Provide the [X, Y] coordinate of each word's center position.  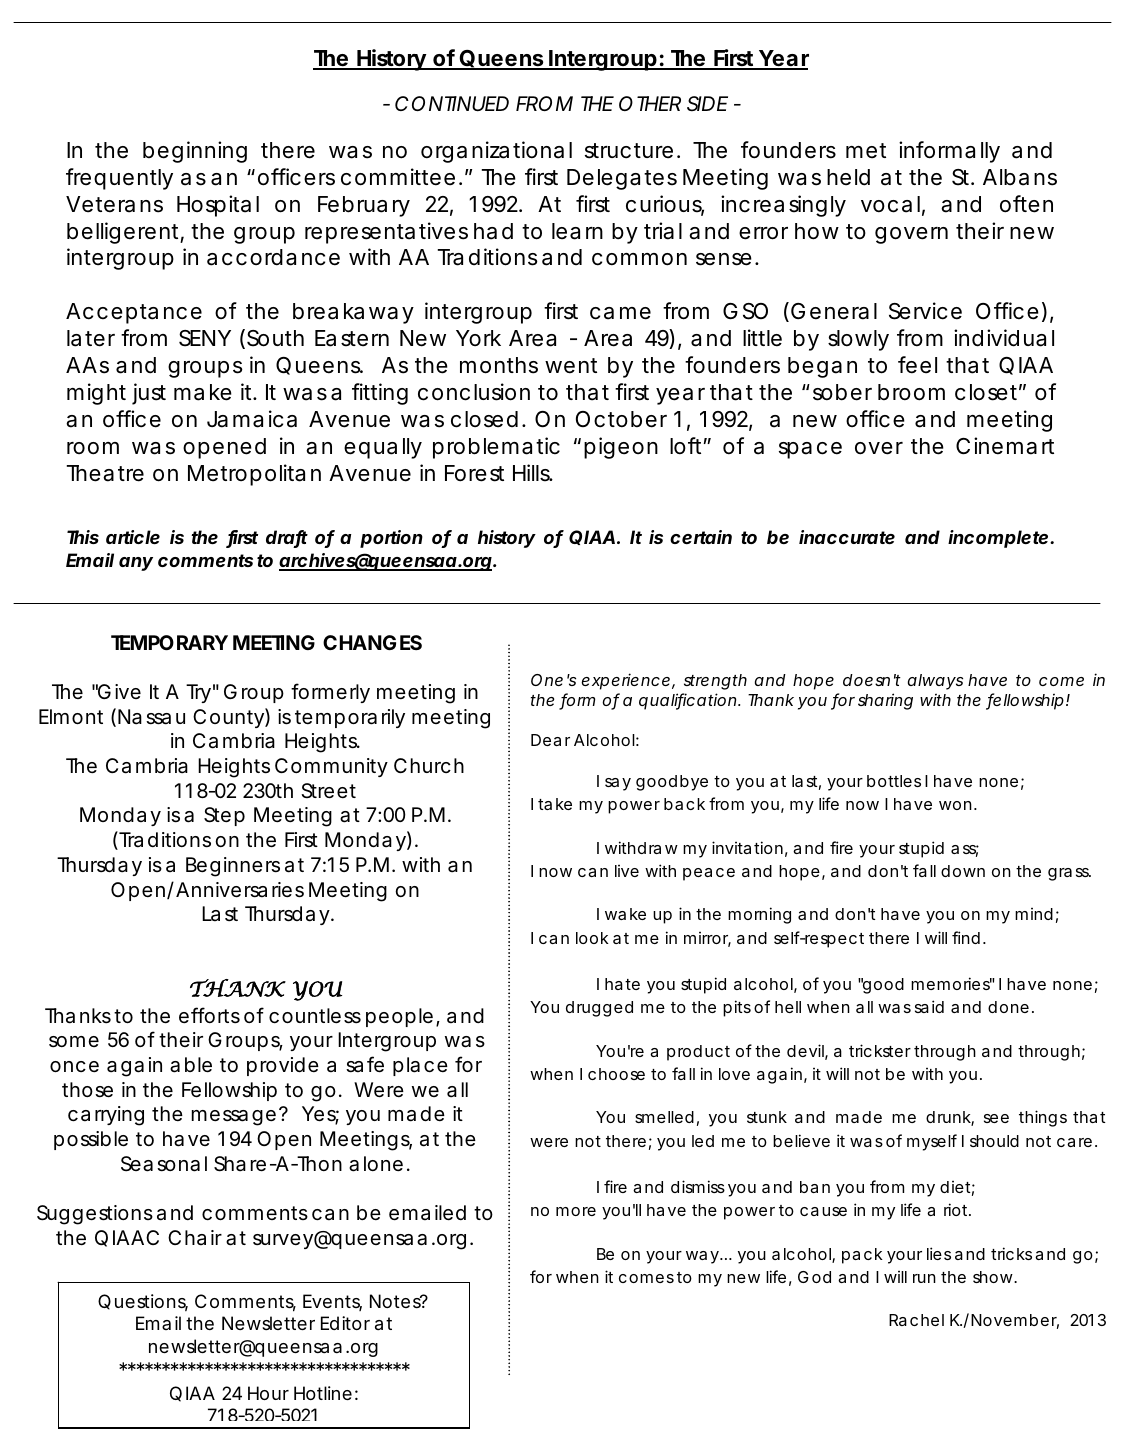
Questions [143, 1302]
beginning [195, 152]
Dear [550, 740]
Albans [1020, 177]
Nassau [151, 717]
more [576, 1211]
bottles [894, 781]
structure [629, 151]
